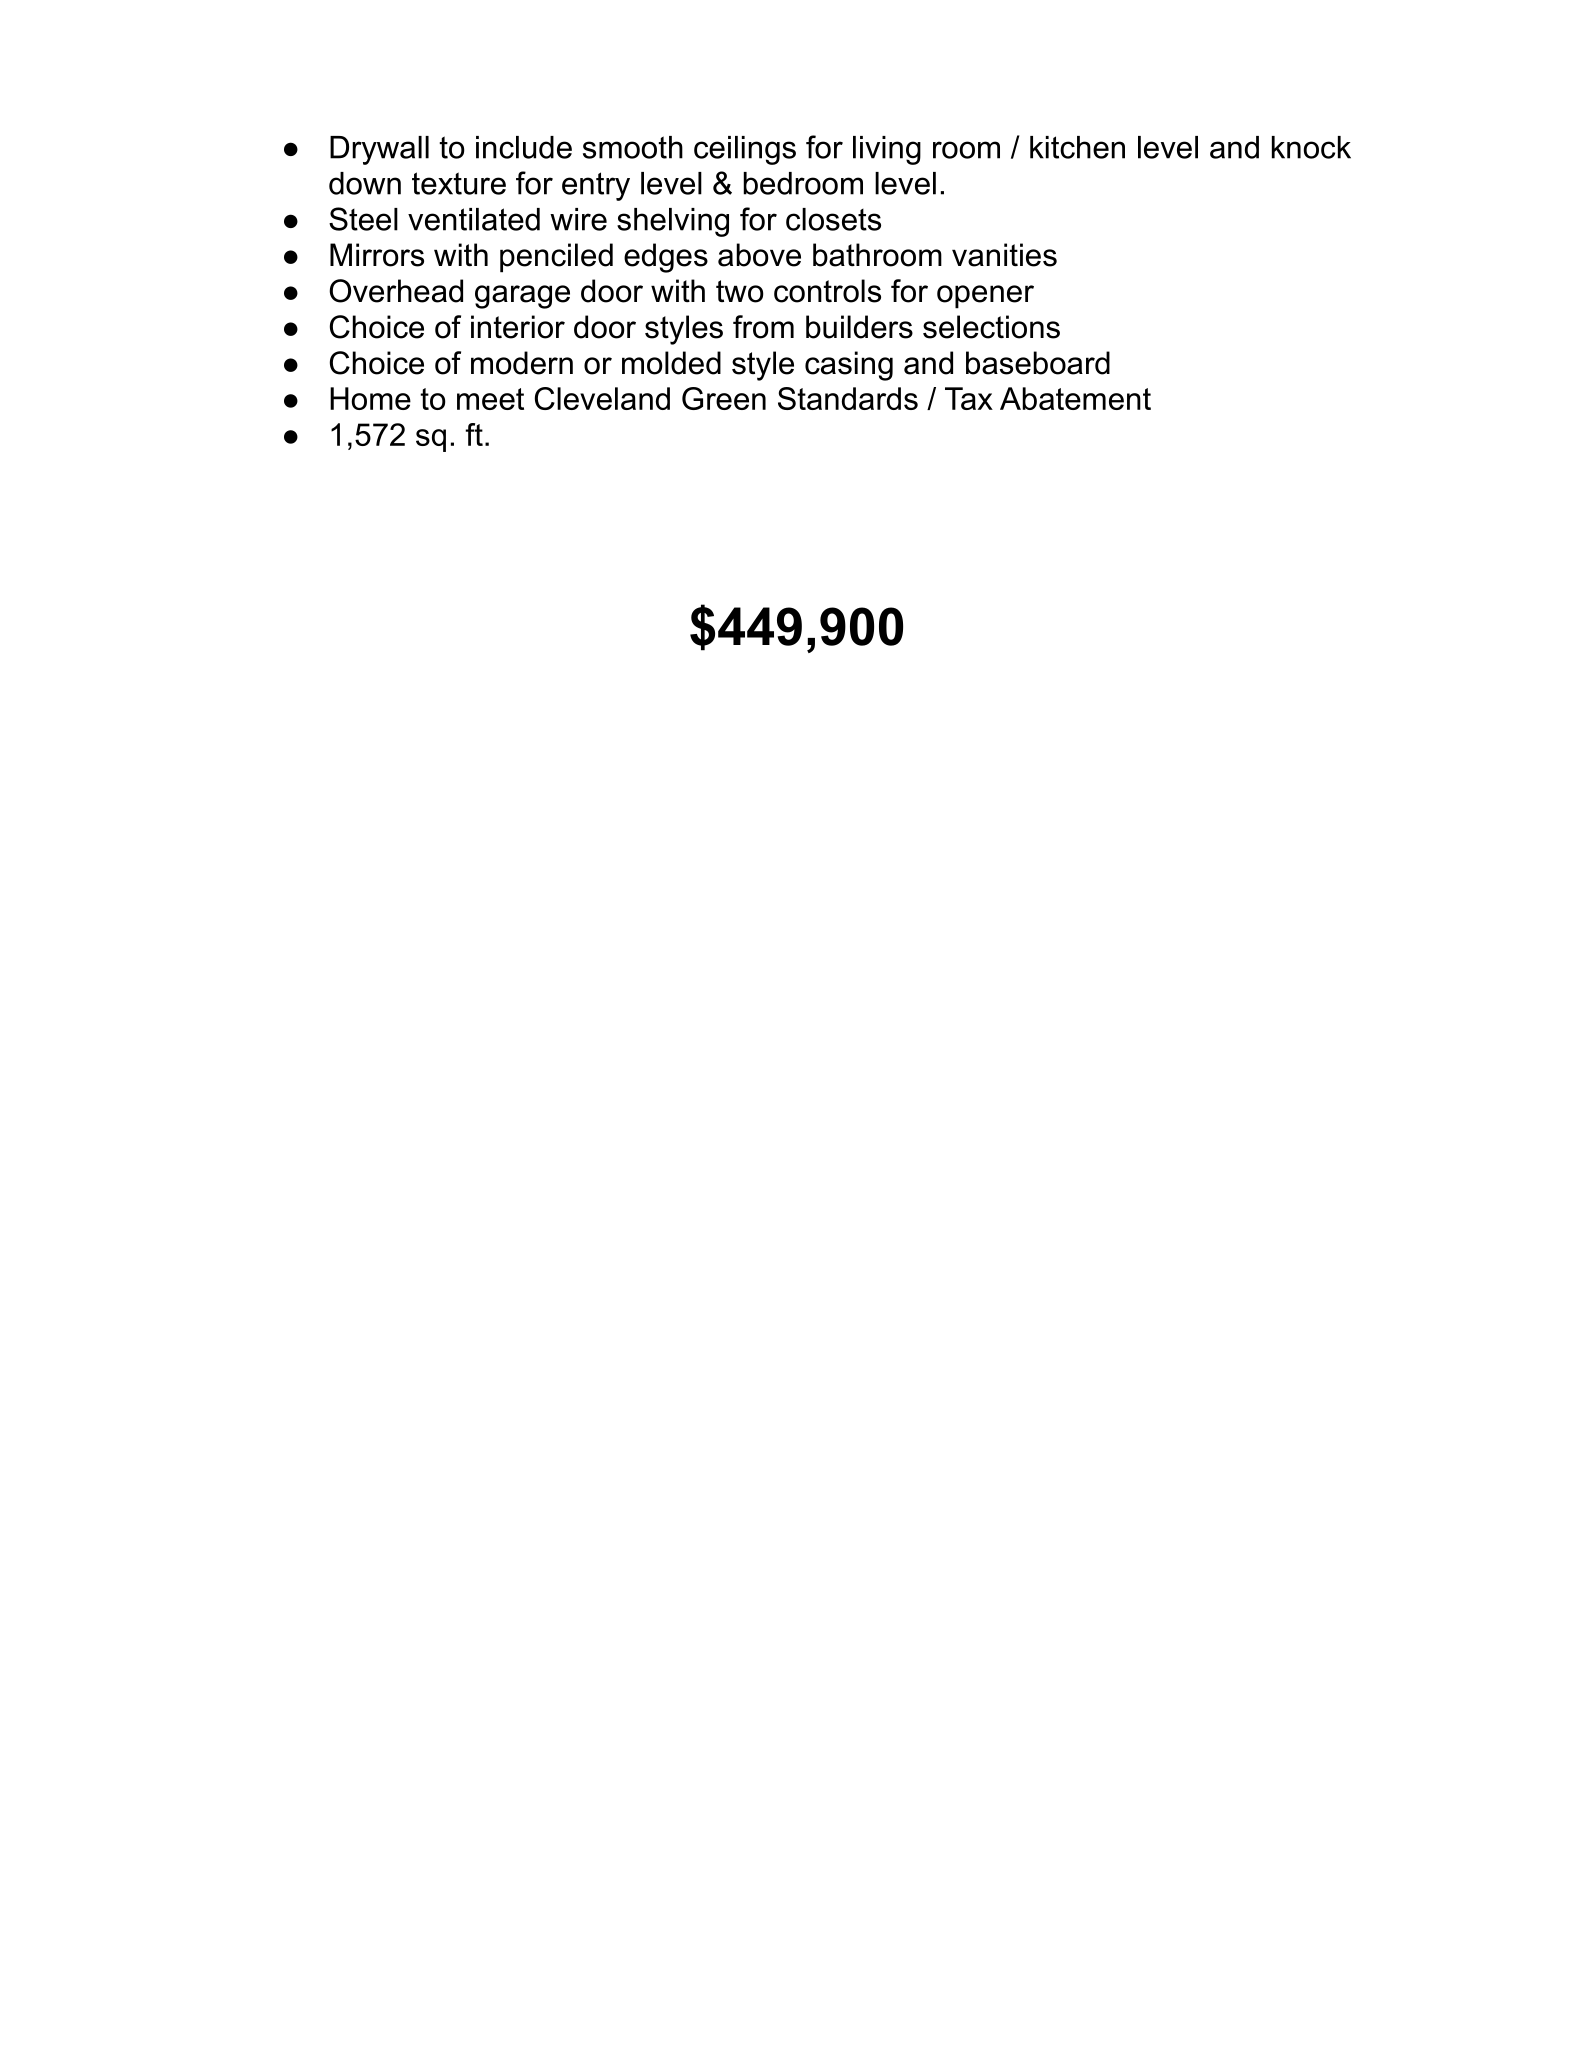 The height and width of the screenshot is (2063, 1594). What do you see at coordinates (848, 398) in the screenshot?
I see `Standards` at bounding box center [848, 398].
